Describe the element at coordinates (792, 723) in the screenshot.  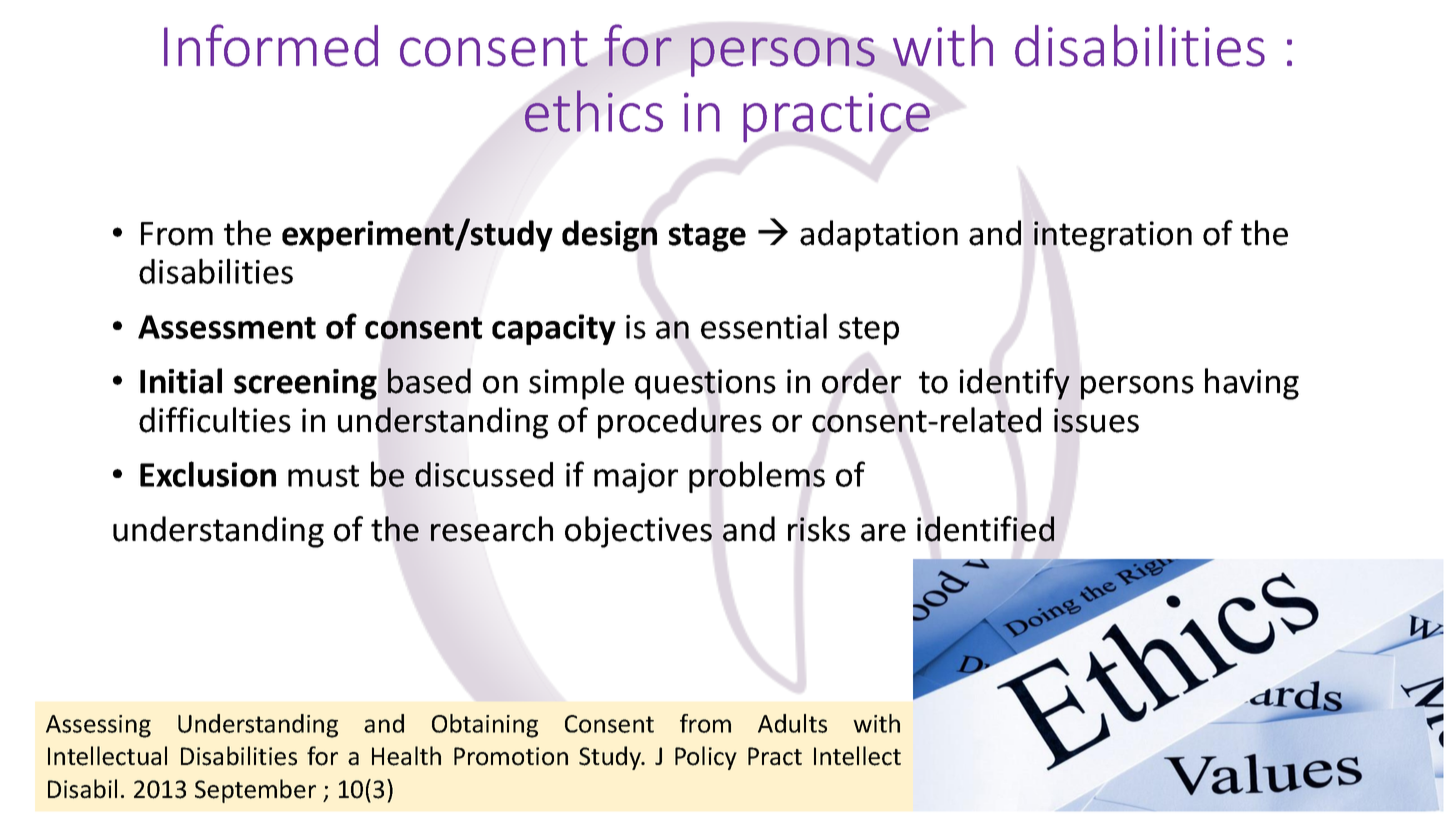
I see `Adults` at that location.
